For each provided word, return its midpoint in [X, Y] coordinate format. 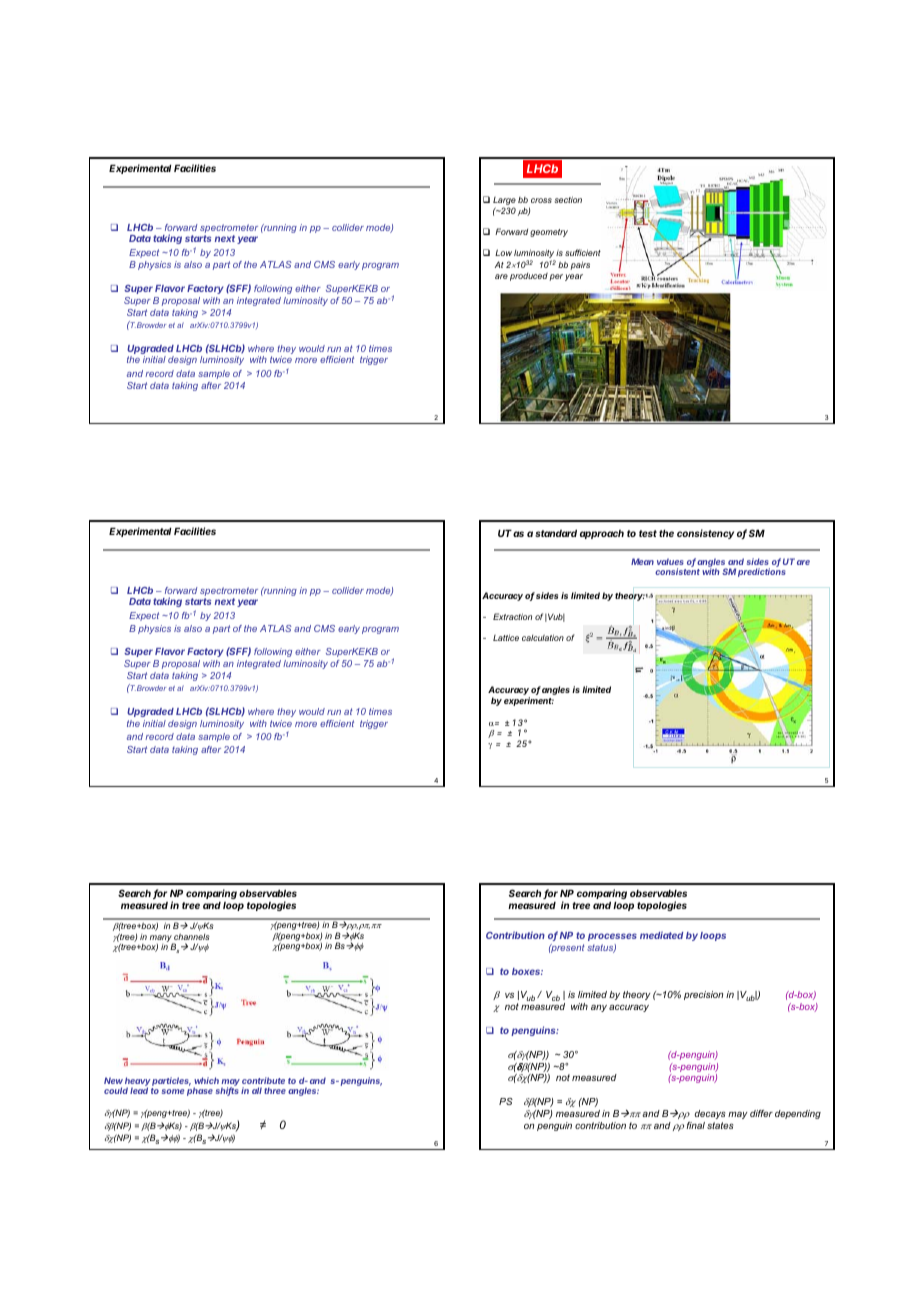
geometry [549, 233]
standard [556, 533]
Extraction [512, 616]
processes [612, 937]
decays [710, 1114]
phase [200, 1091]
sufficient [583, 252]
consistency [705, 534]
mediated [661, 935]
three [275, 1090]
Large [504, 202]
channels [192, 936]
